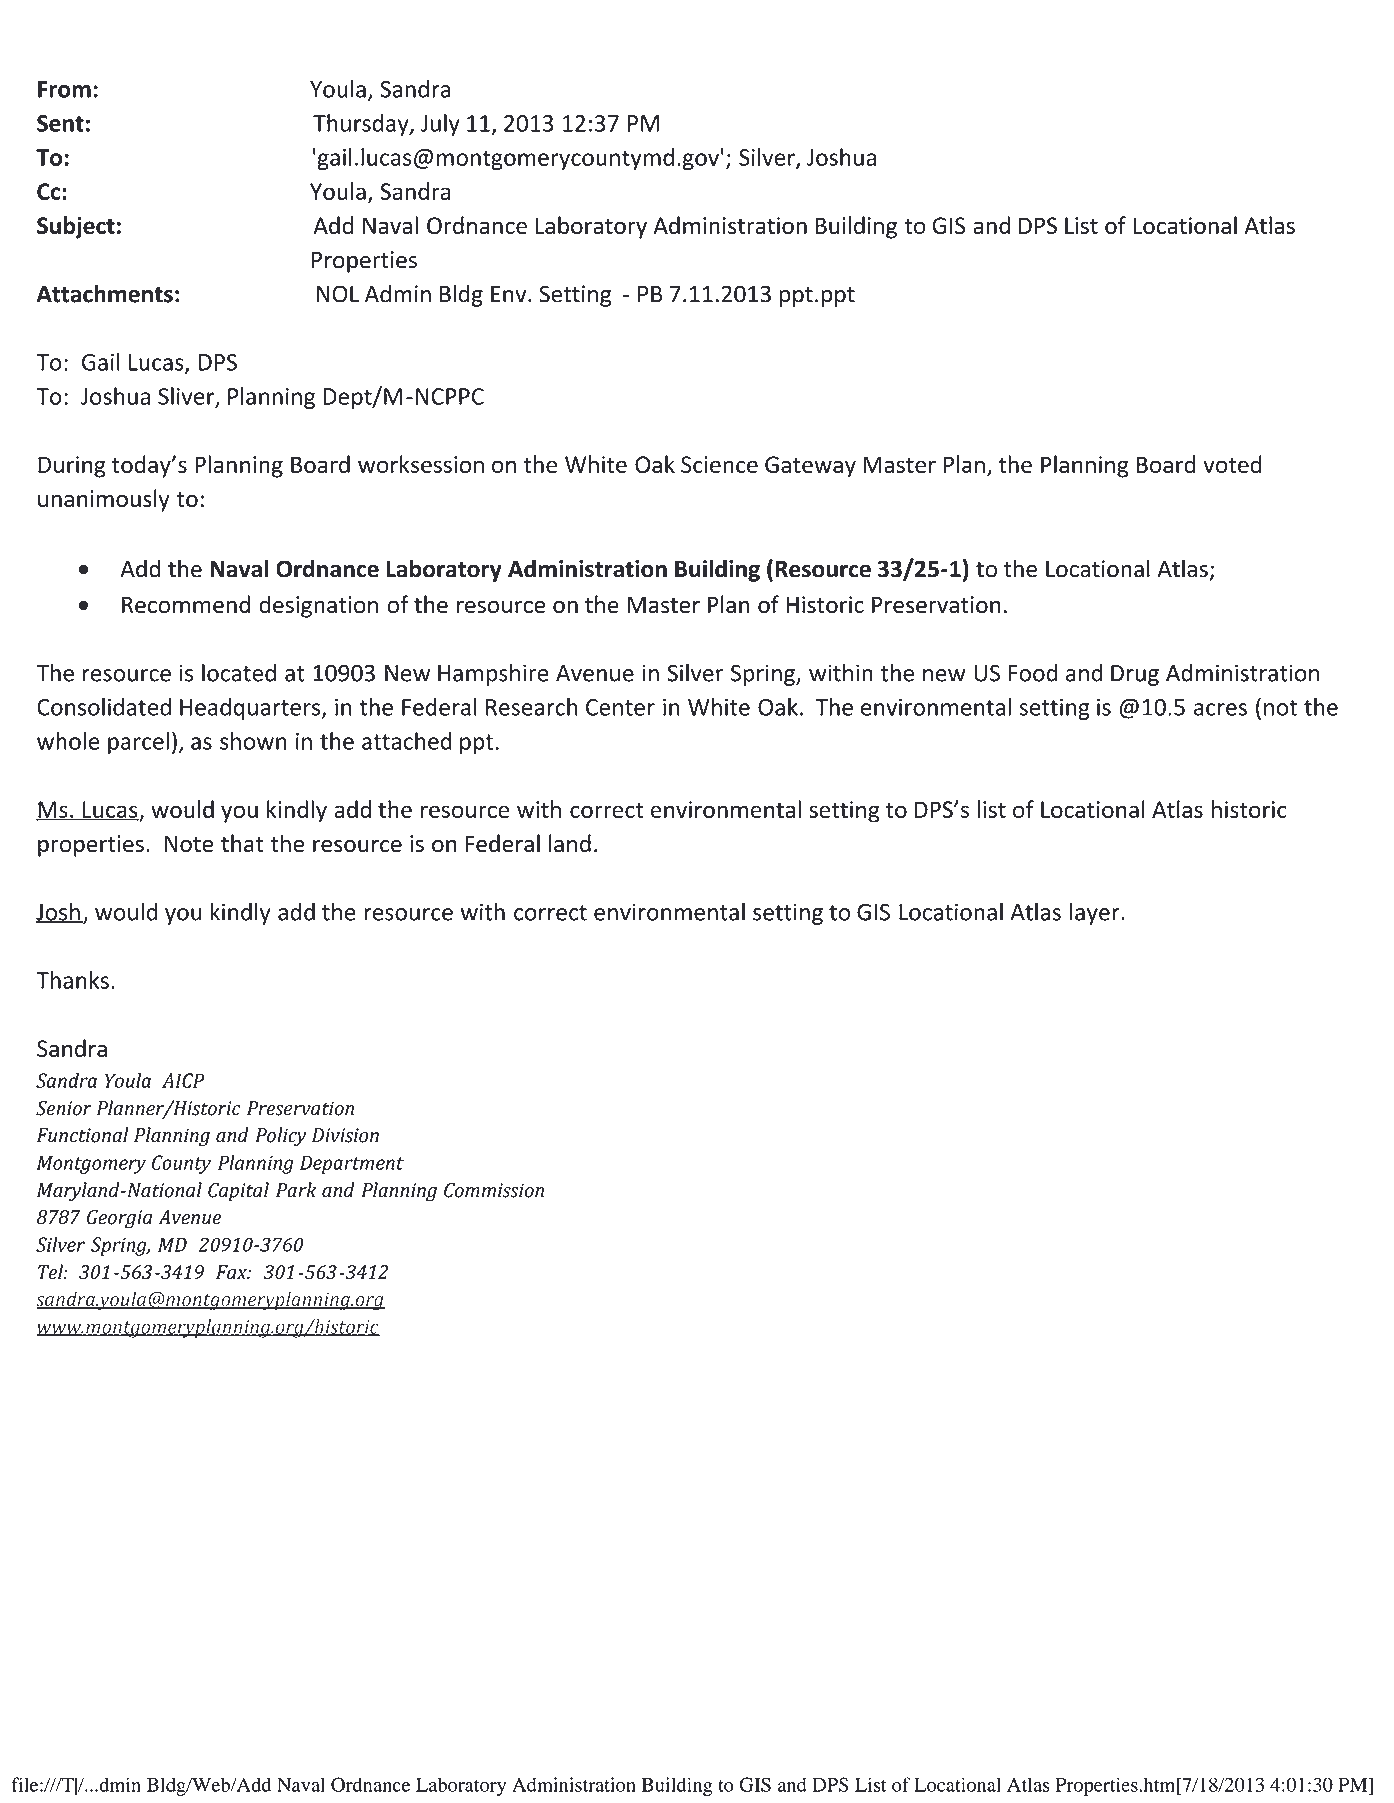  Describe the element at coordinates (1135, 675) in the screenshot. I see `Drug` at that location.
